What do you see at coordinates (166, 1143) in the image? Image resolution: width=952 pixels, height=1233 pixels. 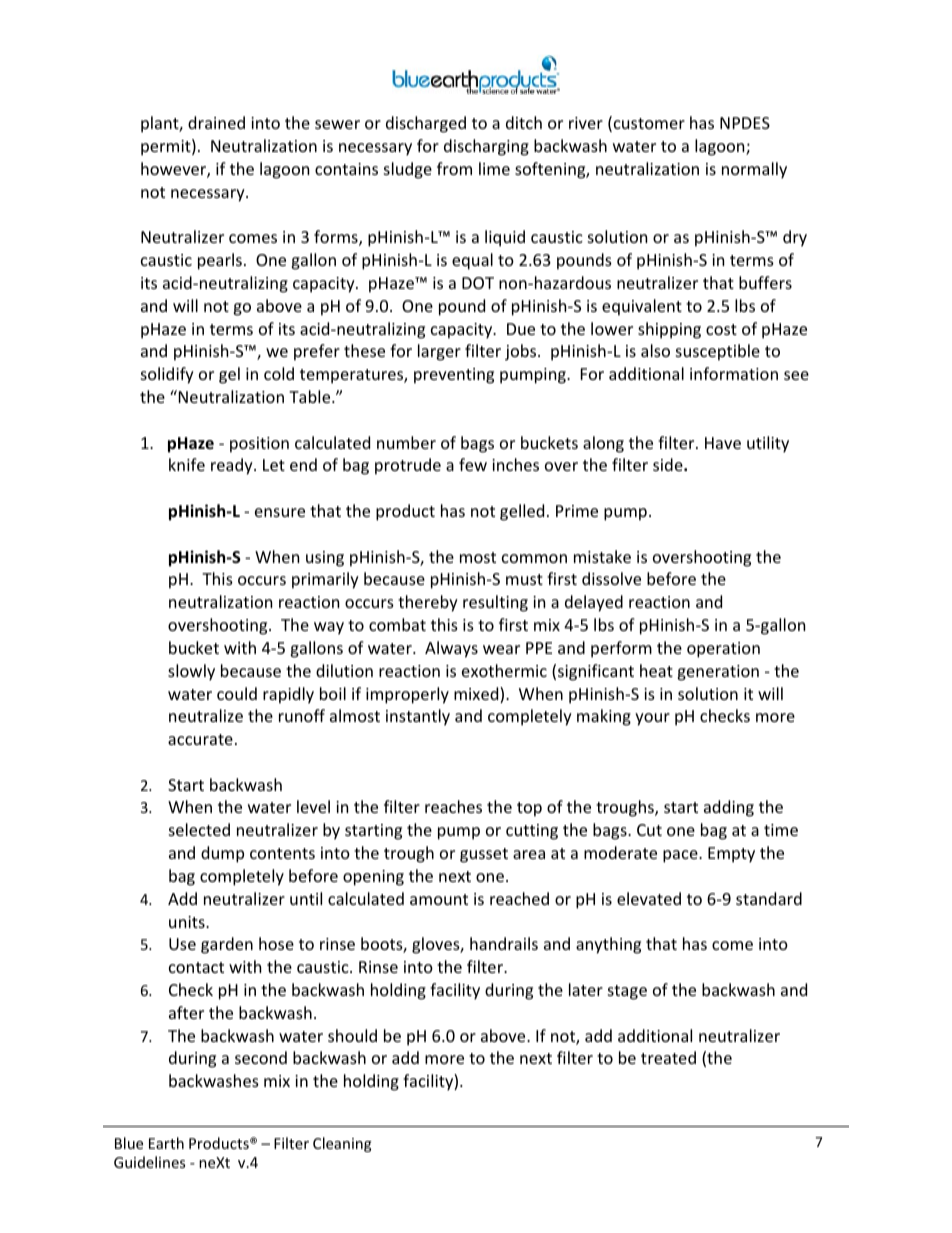 I see `Earth` at bounding box center [166, 1143].
